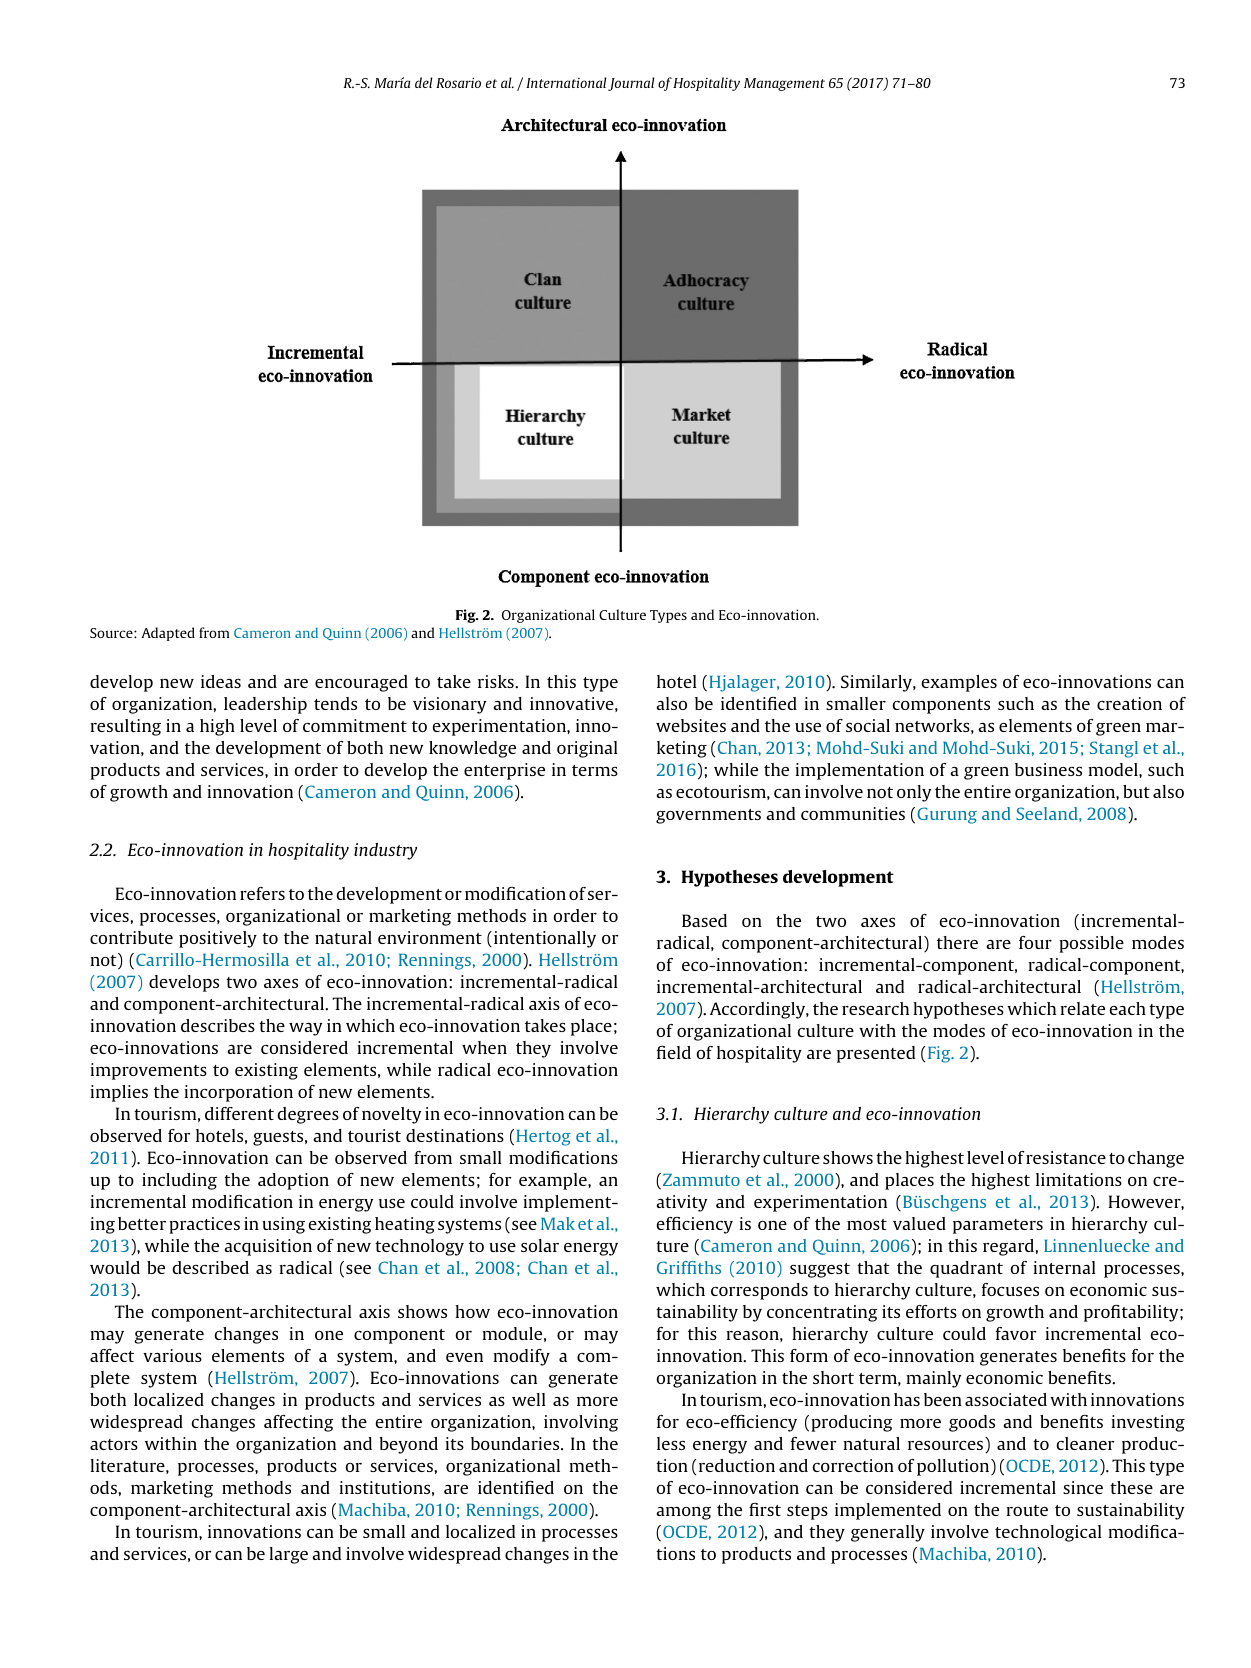  What do you see at coordinates (288, 1555) in the page?
I see `large` at bounding box center [288, 1555].
